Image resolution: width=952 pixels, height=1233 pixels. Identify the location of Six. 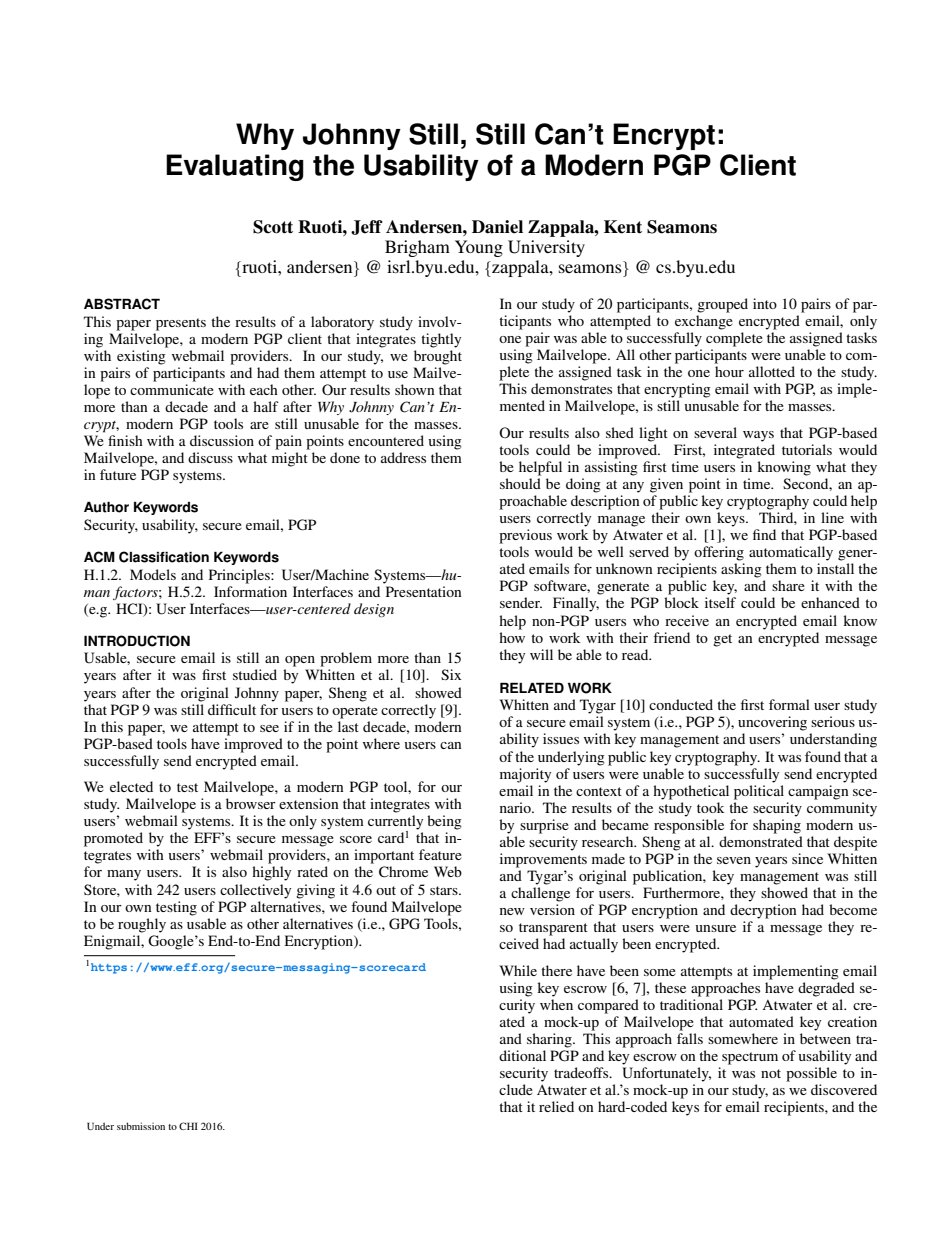
(451, 674).
